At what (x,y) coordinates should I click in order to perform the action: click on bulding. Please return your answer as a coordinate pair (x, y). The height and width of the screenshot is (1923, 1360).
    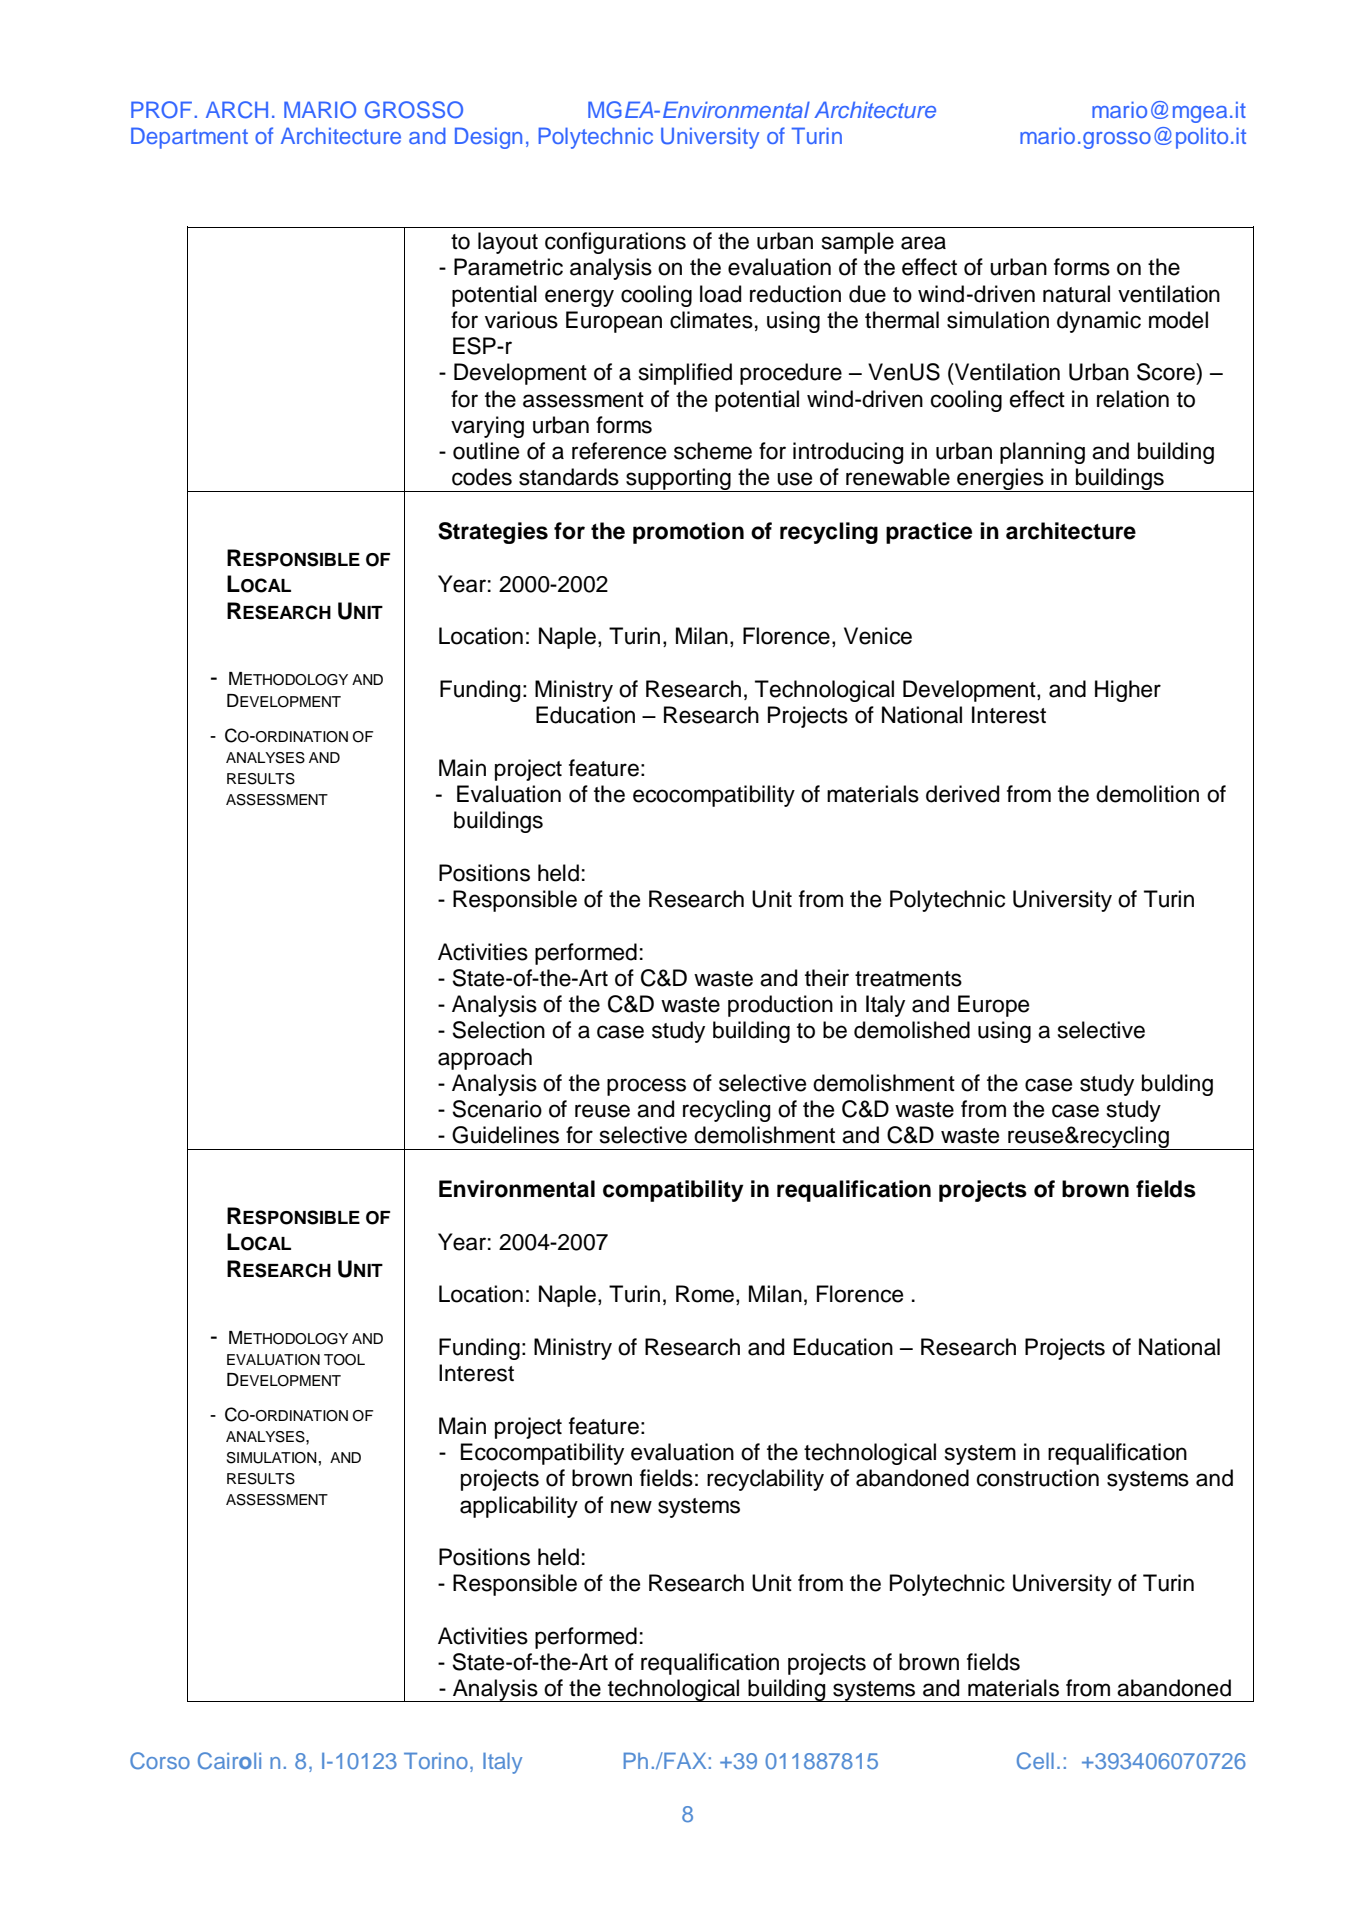
    Looking at the image, I should click on (1177, 1085).
